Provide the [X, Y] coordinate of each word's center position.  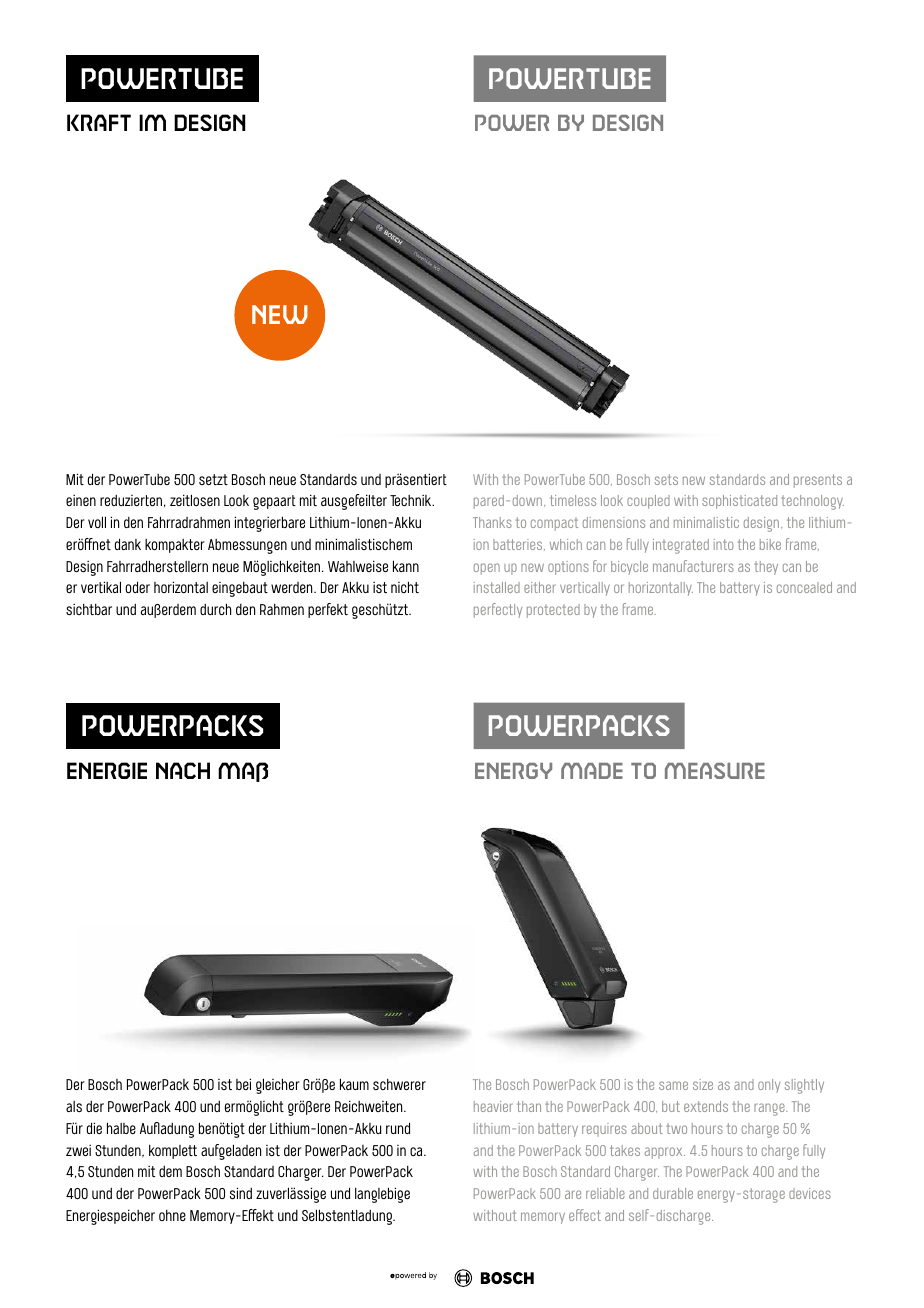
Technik [412, 500]
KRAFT [99, 122]
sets [666, 479]
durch [215, 609]
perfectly [498, 610]
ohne [172, 1215]
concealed [804, 587]
